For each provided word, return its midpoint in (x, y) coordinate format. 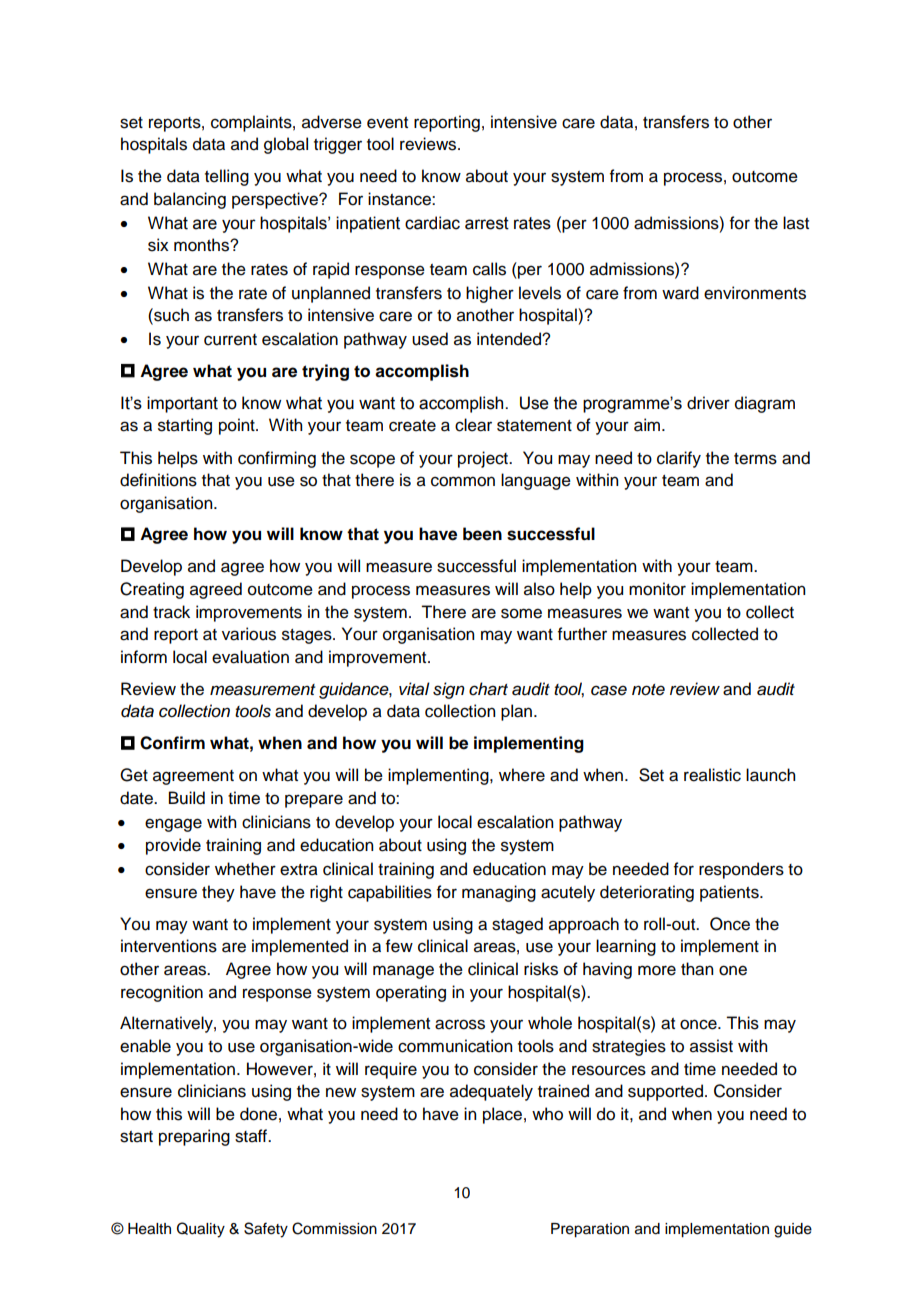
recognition (162, 993)
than (697, 969)
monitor (657, 589)
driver (708, 403)
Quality (201, 1230)
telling (227, 177)
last (796, 223)
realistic (712, 775)
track (171, 612)
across (460, 1024)
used (430, 339)
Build (187, 798)
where (522, 775)
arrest (487, 223)
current (230, 340)
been (482, 534)
